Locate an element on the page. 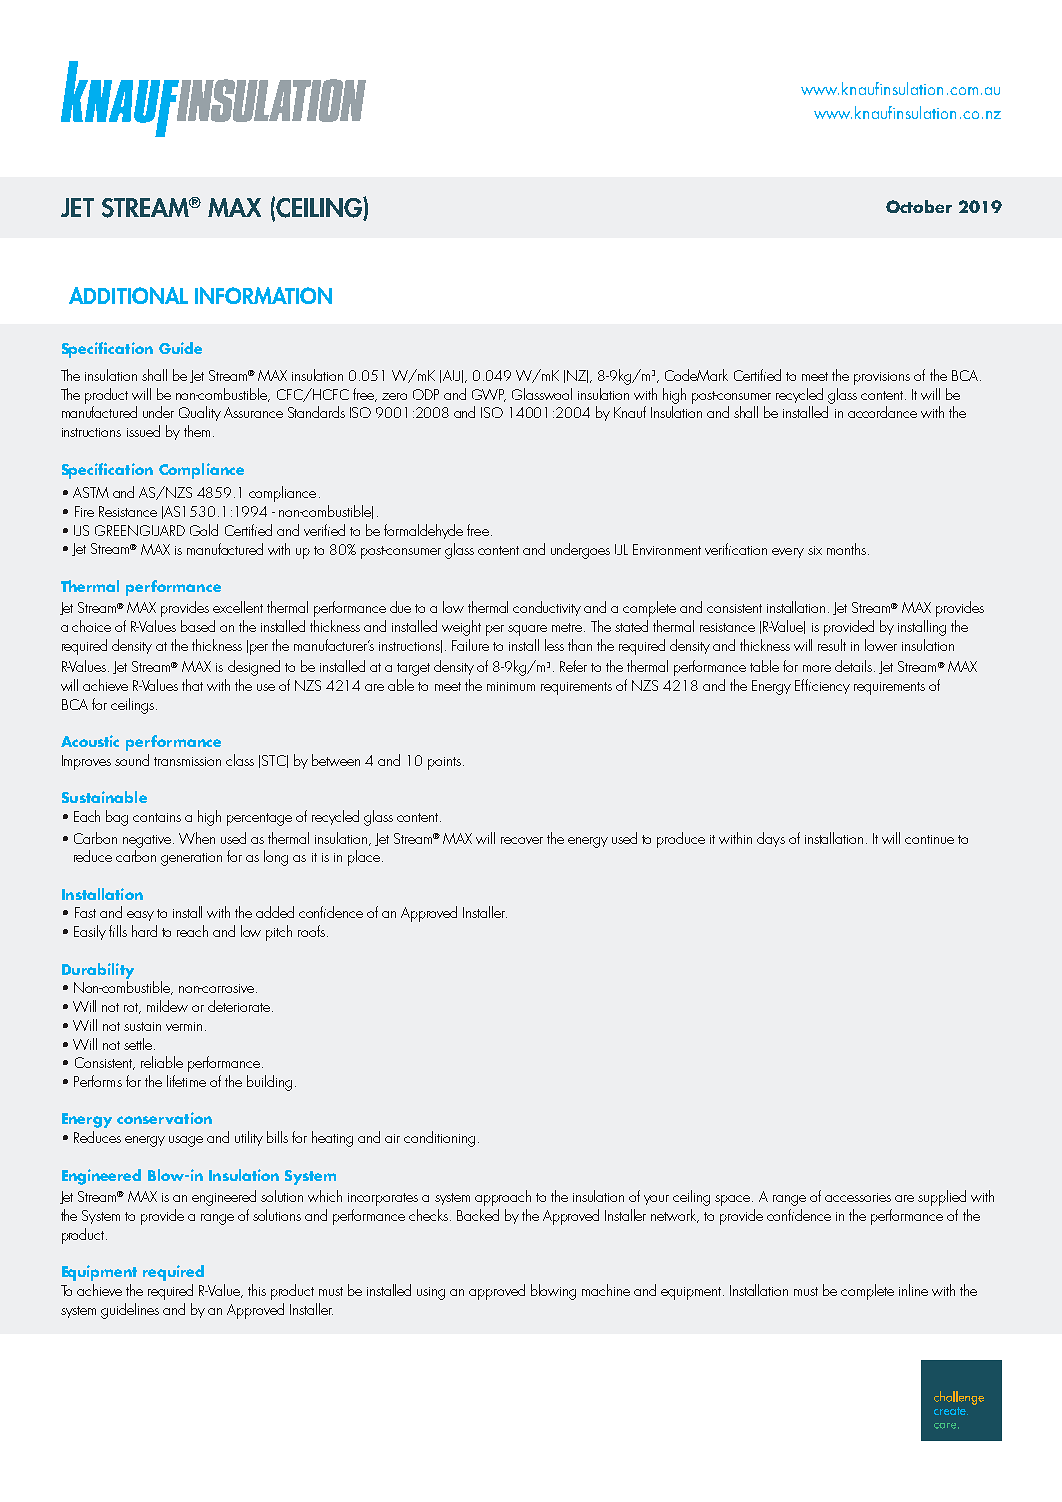 This image has width=1062, height=1502. vermin is located at coordinates (184, 1026).
